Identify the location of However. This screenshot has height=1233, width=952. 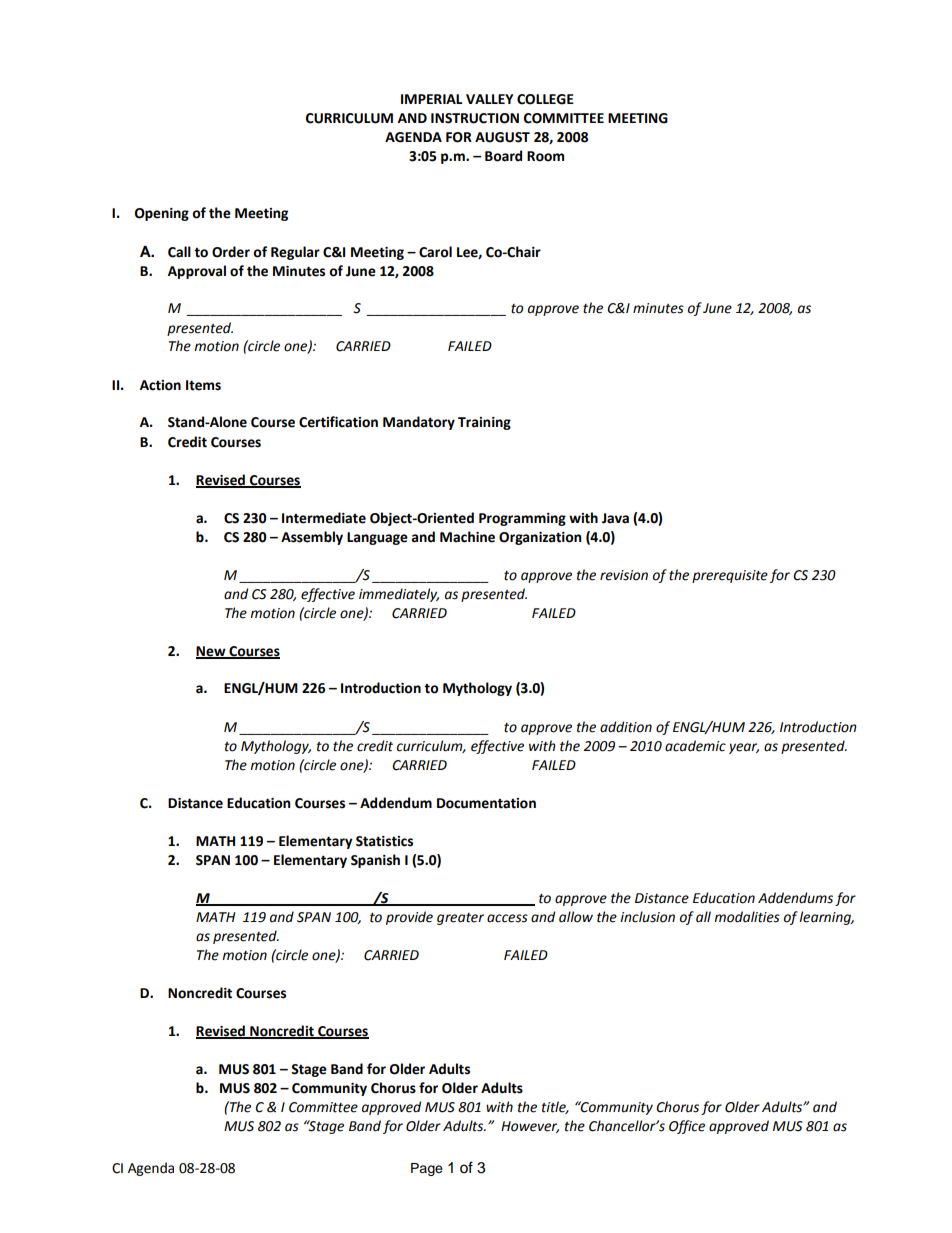
(530, 1127).
